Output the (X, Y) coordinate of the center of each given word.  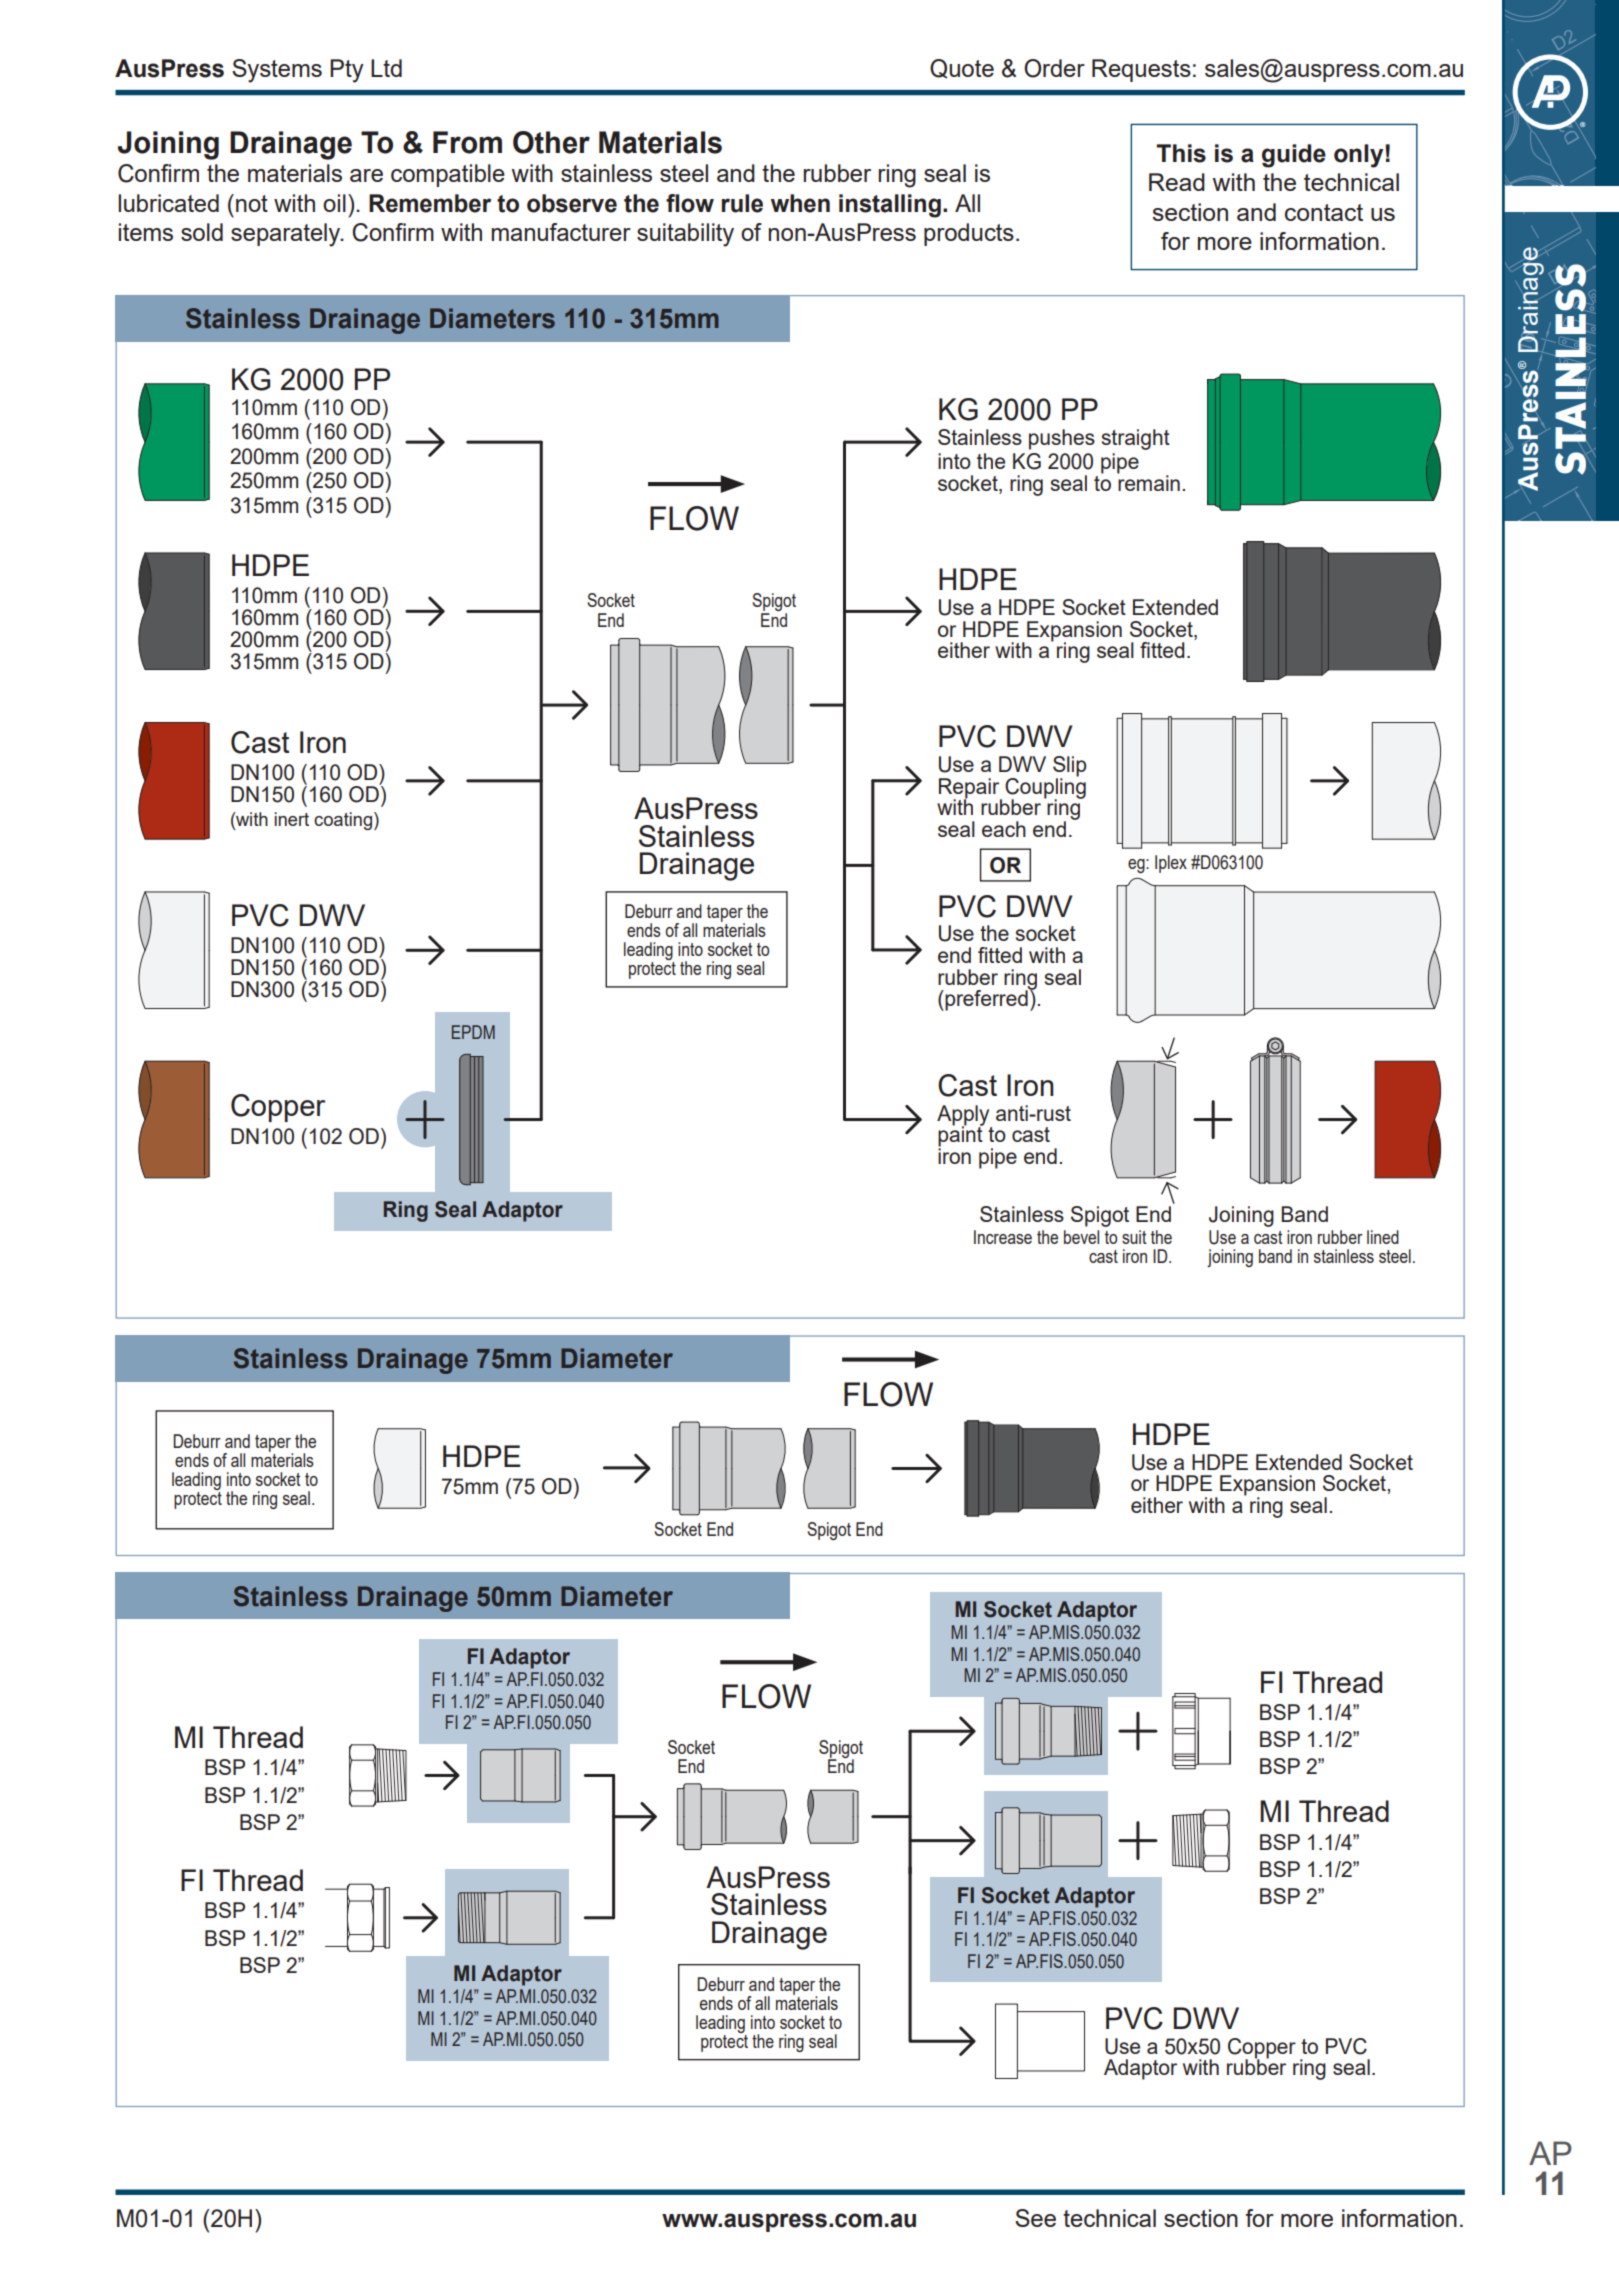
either (1157, 1505)
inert (291, 819)
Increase (1003, 1237)
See (1035, 2218)
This (1181, 153)
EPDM (473, 1032)
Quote (962, 69)
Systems (277, 71)
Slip (1069, 767)
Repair (970, 789)
